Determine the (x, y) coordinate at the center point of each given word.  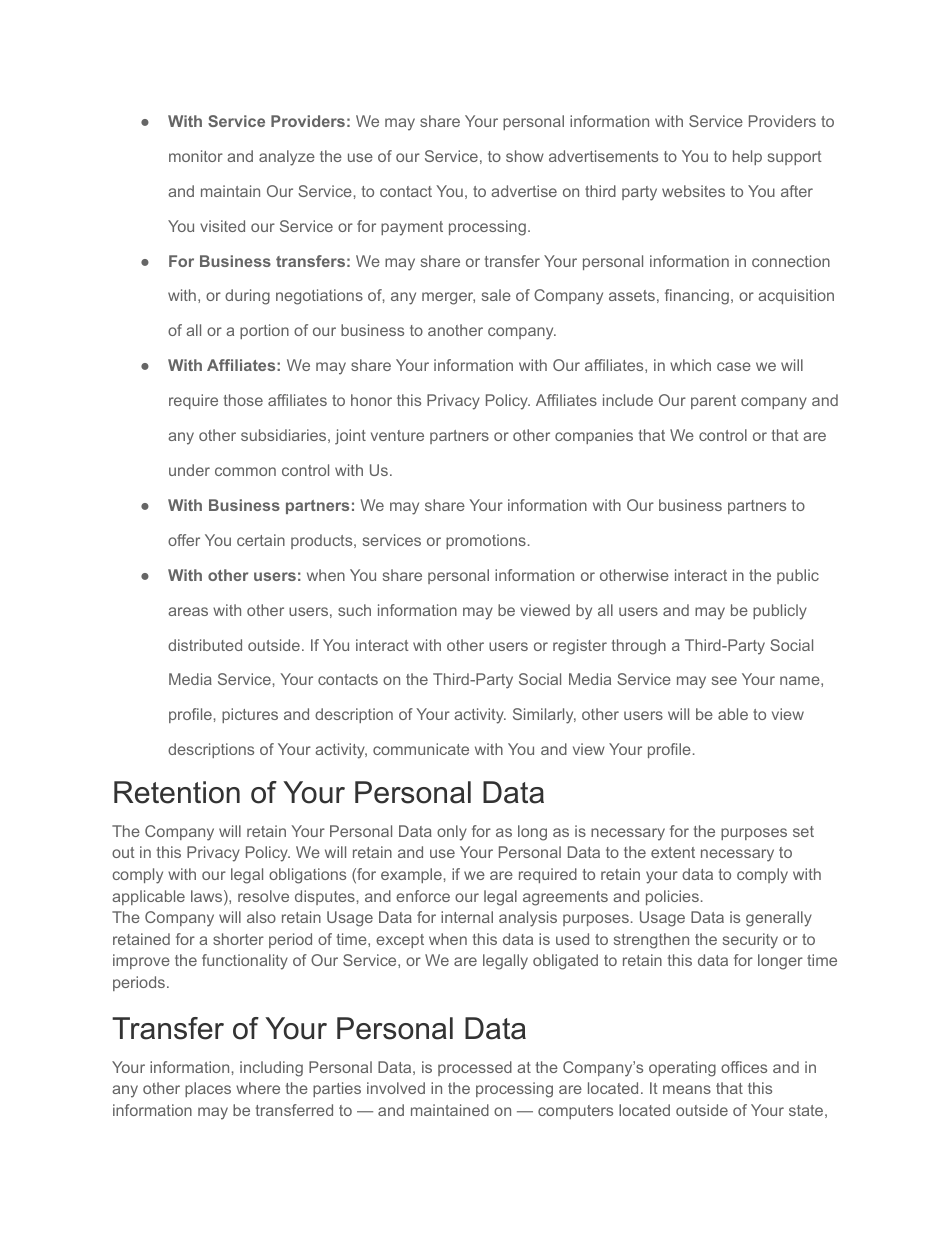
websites (693, 191)
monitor (196, 156)
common (245, 471)
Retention (177, 792)
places (208, 1089)
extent (673, 852)
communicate (421, 749)
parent (713, 402)
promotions (486, 541)
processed (475, 1068)
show (525, 156)
